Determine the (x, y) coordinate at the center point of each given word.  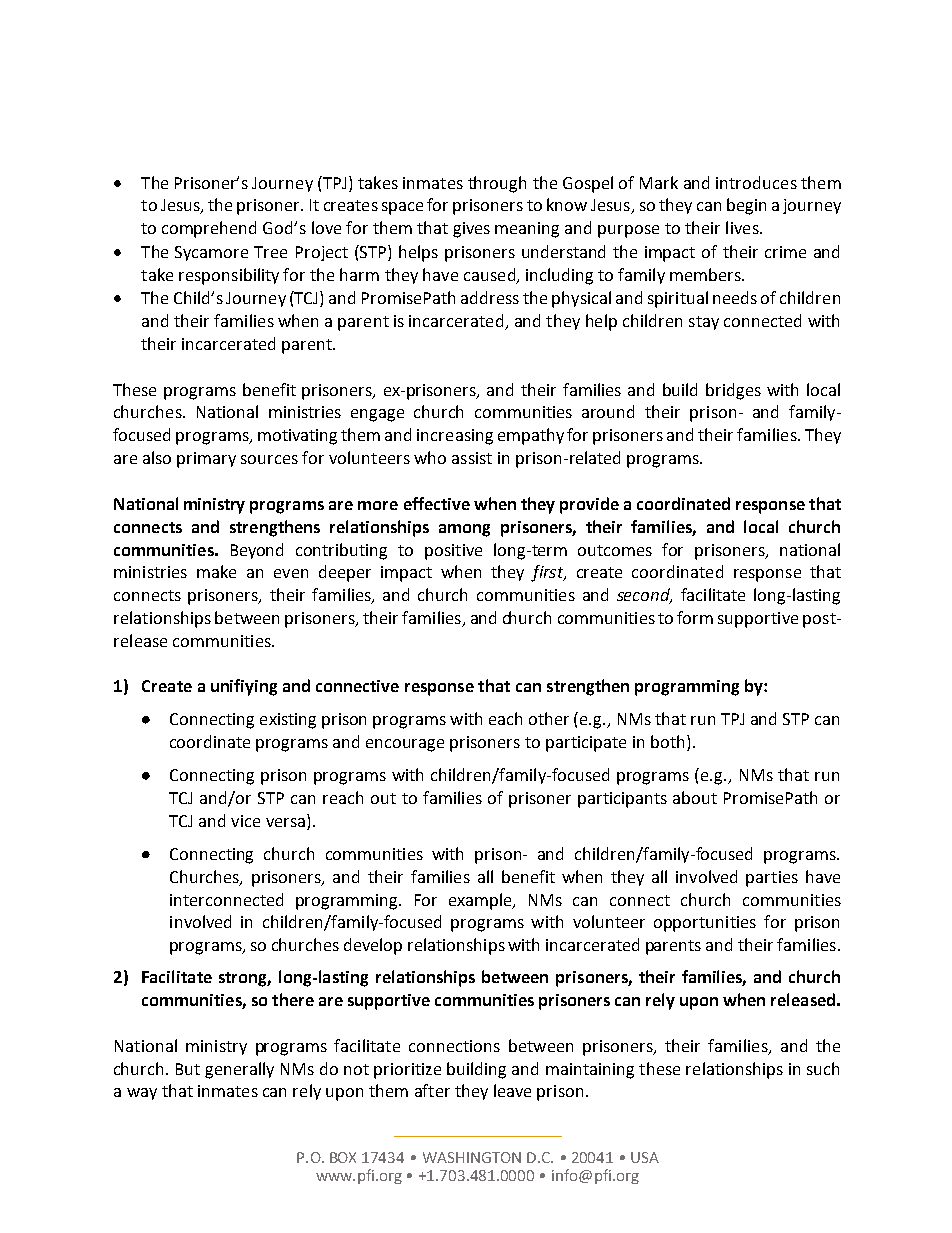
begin (746, 206)
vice (245, 821)
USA (645, 1157)
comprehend (209, 229)
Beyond (257, 551)
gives (471, 230)
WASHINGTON (472, 1157)
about (695, 797)
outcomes (615, 550)
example (482, 901)
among (464, 530)
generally (239, 1070)
